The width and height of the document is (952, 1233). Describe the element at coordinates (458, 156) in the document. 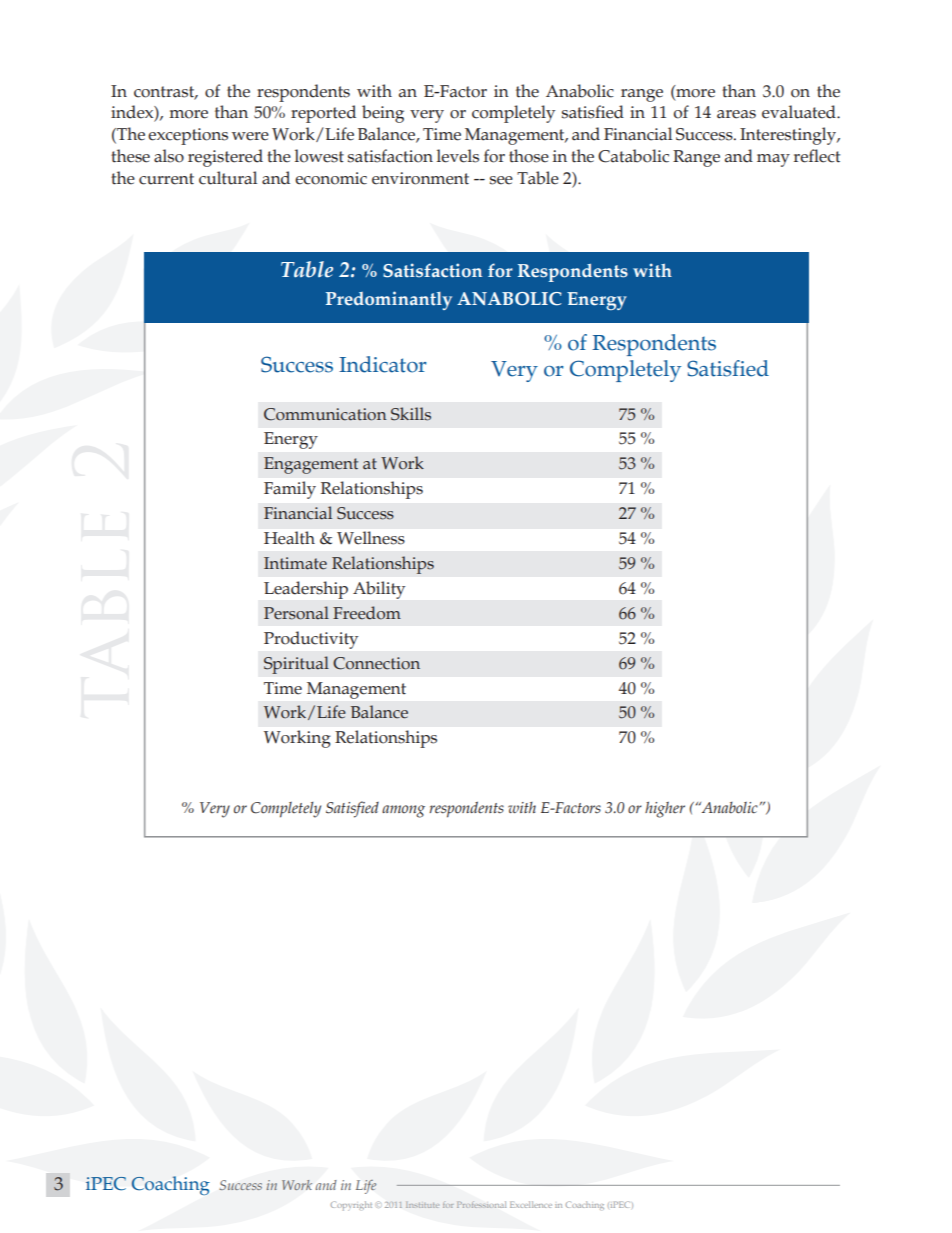

I see `levels` at that location.
